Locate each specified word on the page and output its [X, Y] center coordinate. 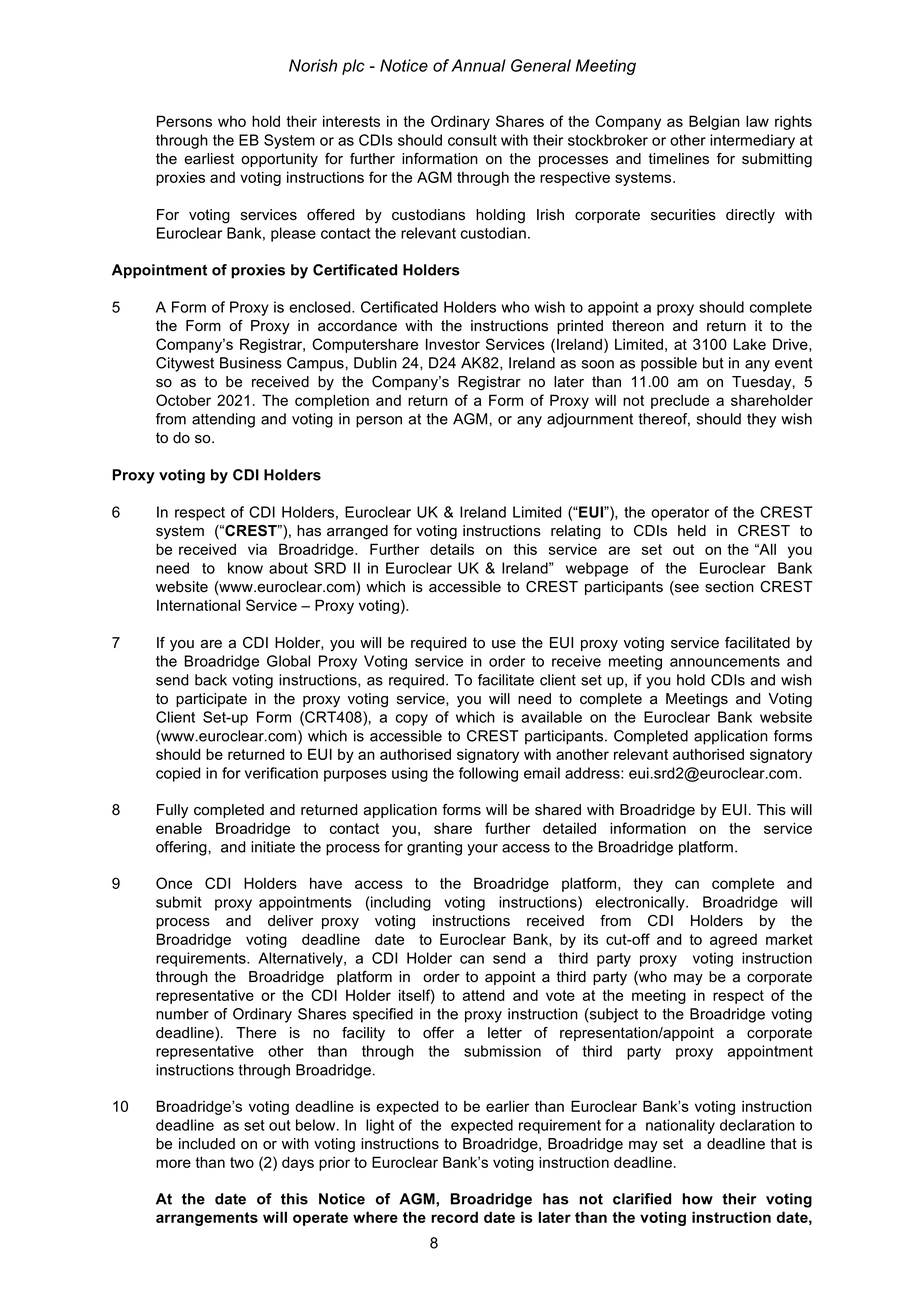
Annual [478, 65]
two [242, 1162]
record [454, 1217]
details [452, 549]
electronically [641, 903]
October [183, 400]
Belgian [714, 122]
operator [680, 514]
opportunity [279, 160]
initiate [273, 847]
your [482, 850]
